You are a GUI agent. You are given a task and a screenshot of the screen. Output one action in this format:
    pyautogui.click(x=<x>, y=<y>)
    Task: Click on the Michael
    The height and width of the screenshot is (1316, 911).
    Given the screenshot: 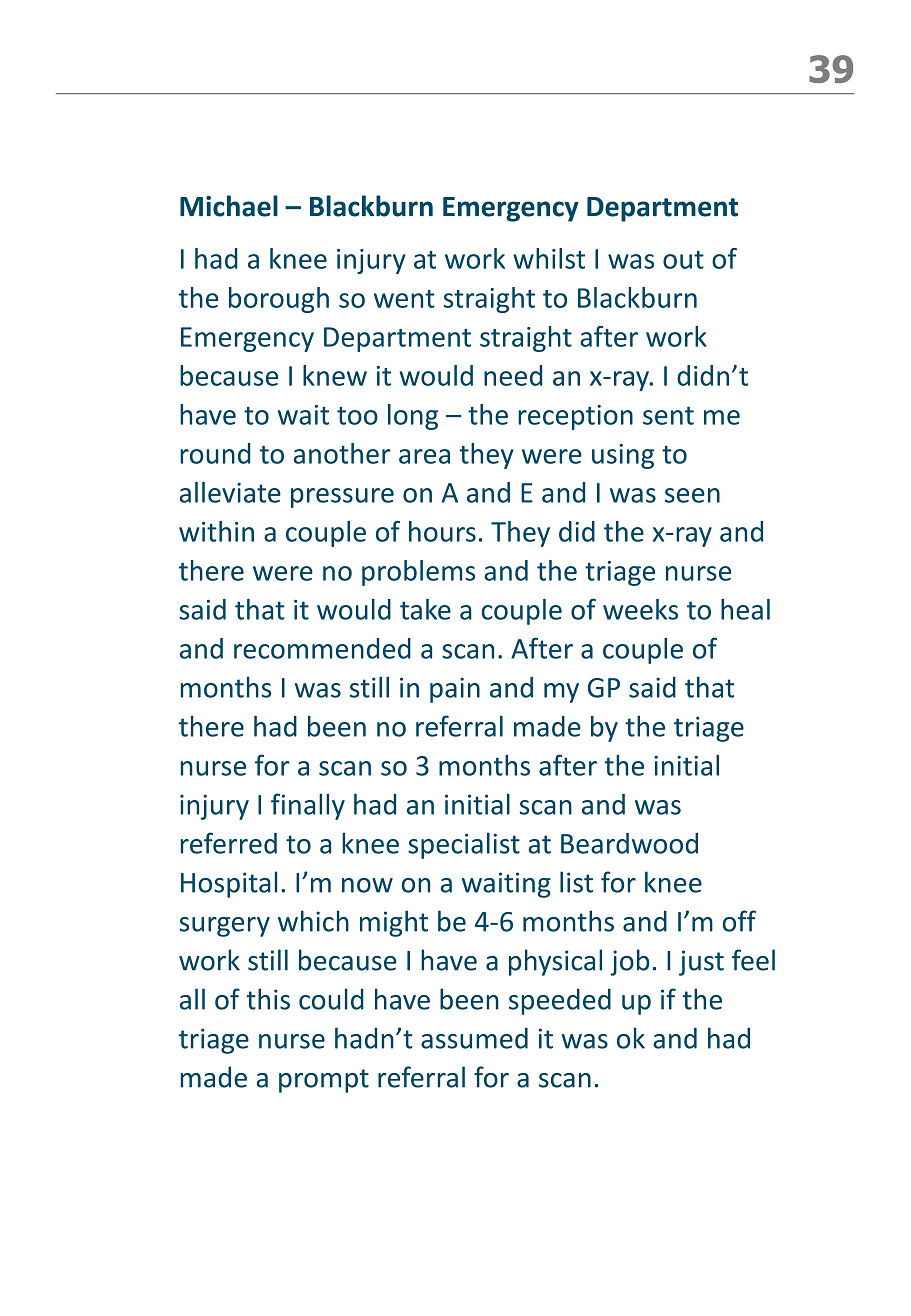 What is the action you would take?
    pyautogui.click(x=229, y=206)
